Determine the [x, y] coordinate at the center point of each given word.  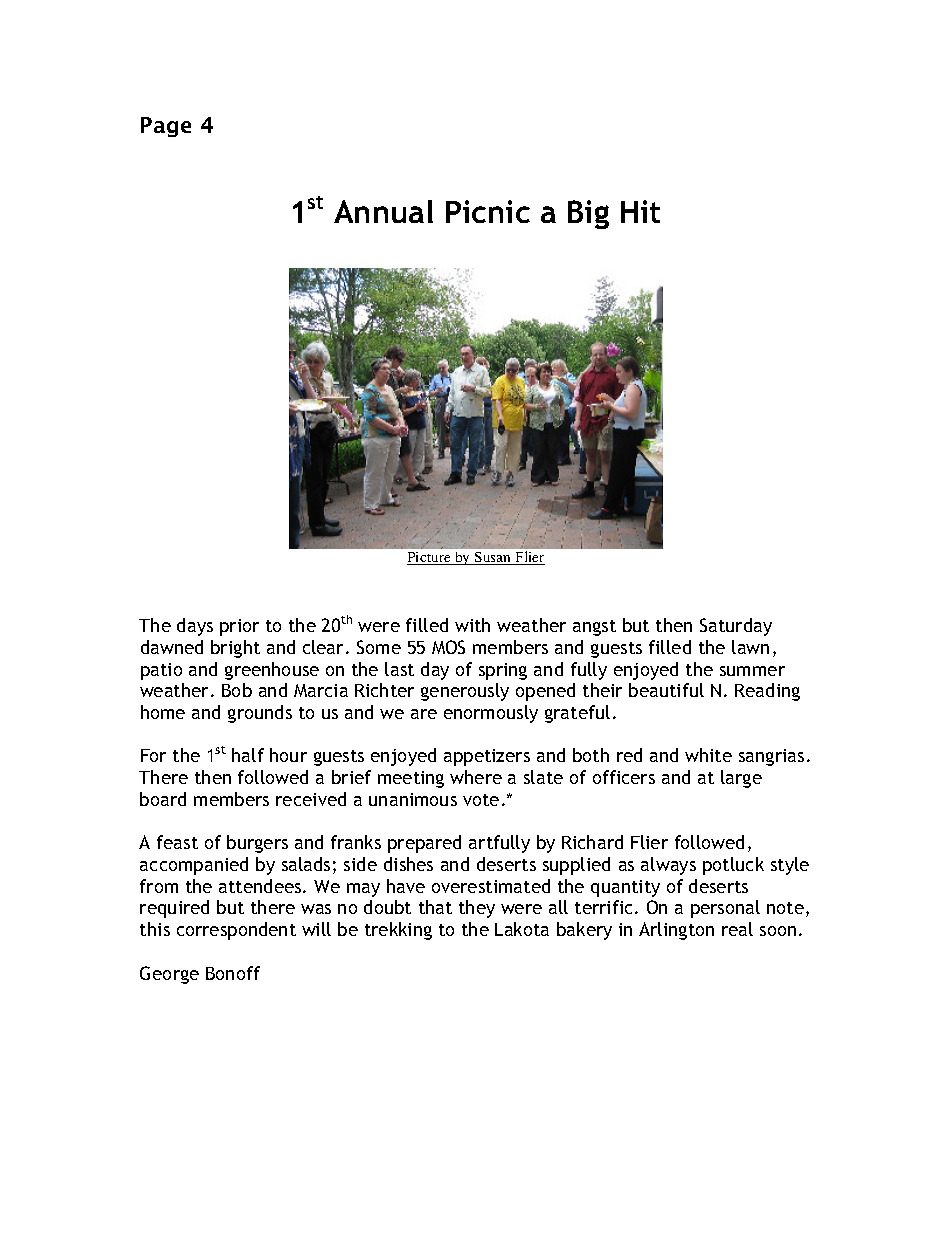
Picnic [488, 211]
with [472, 625]
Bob [237, 690]
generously [465, 692]
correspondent [236, 931]
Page [166, 127]
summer [752, 671]
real [737, 929]
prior [239, 627]
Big [588, 214]
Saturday [736, 627]
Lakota [522, 929]
